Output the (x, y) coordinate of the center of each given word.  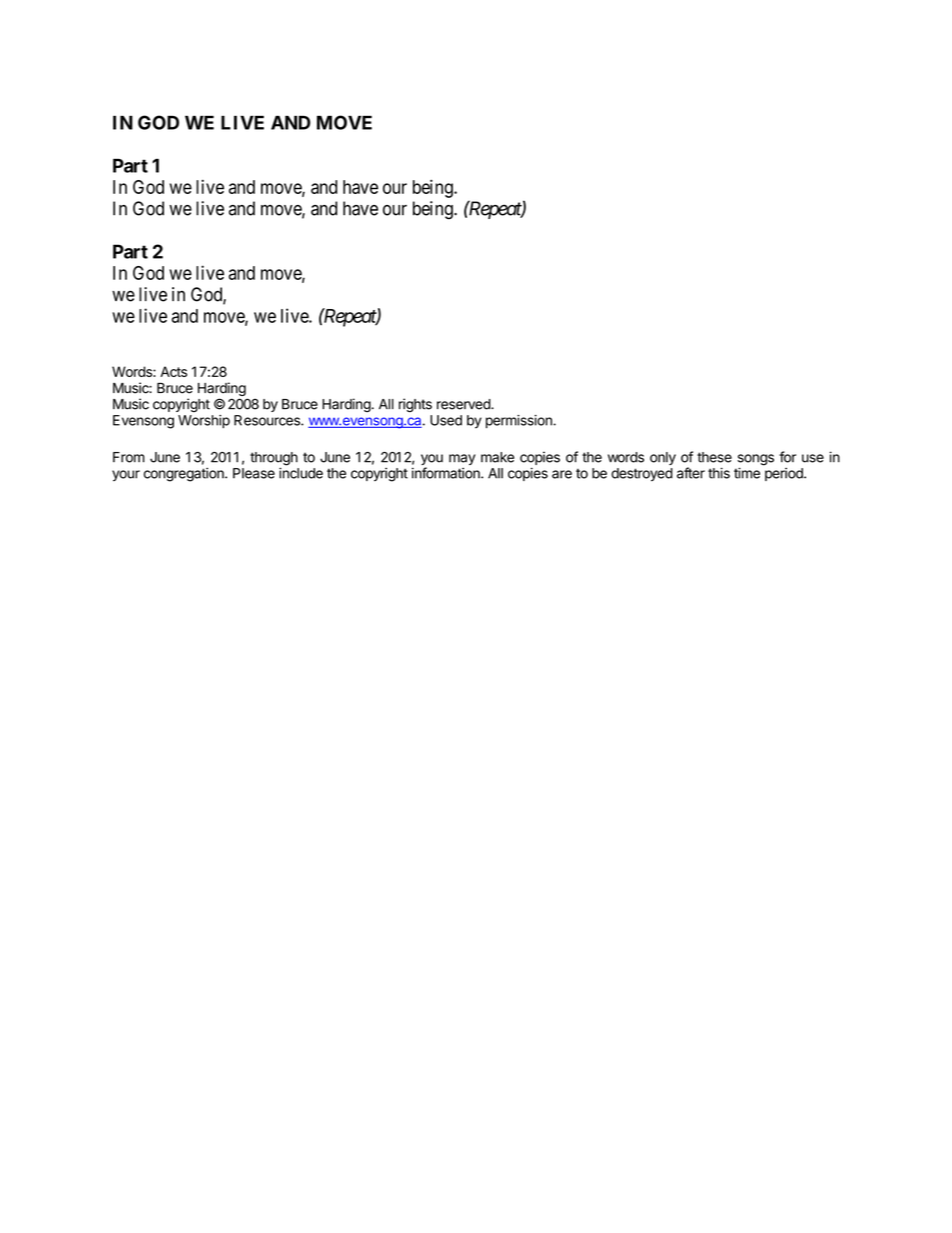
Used (446, 420)
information (447, 473)
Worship (204, 422)
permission (520, 422)
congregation (185, 474)
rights (415, 405)
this (719, 473)
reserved (464, 404)
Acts (173, 371)
